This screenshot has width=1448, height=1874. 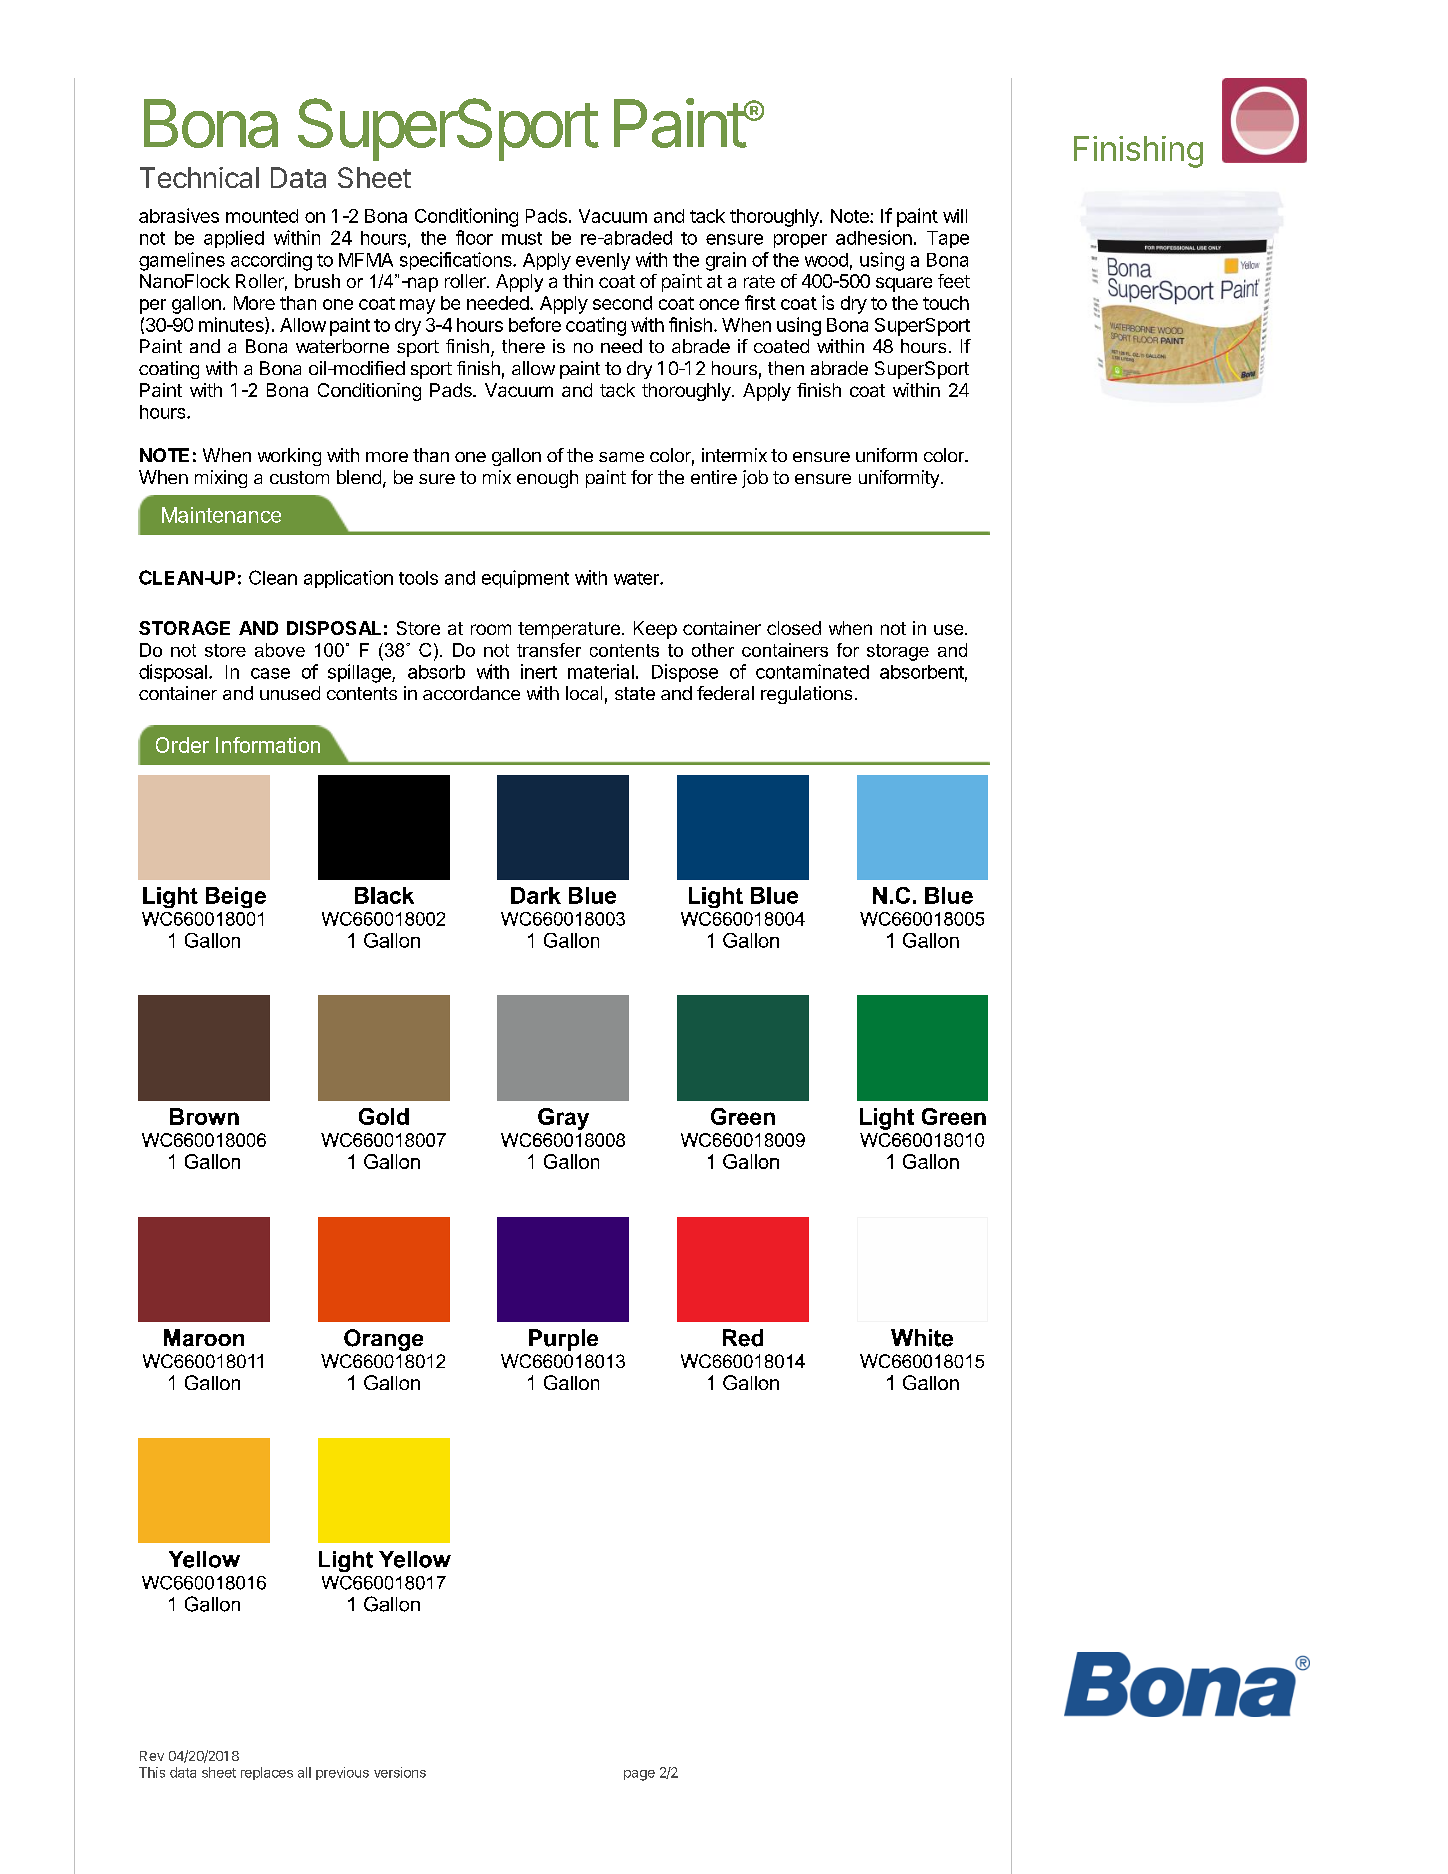 I want to click on closed, so click(x=794, y=628).
